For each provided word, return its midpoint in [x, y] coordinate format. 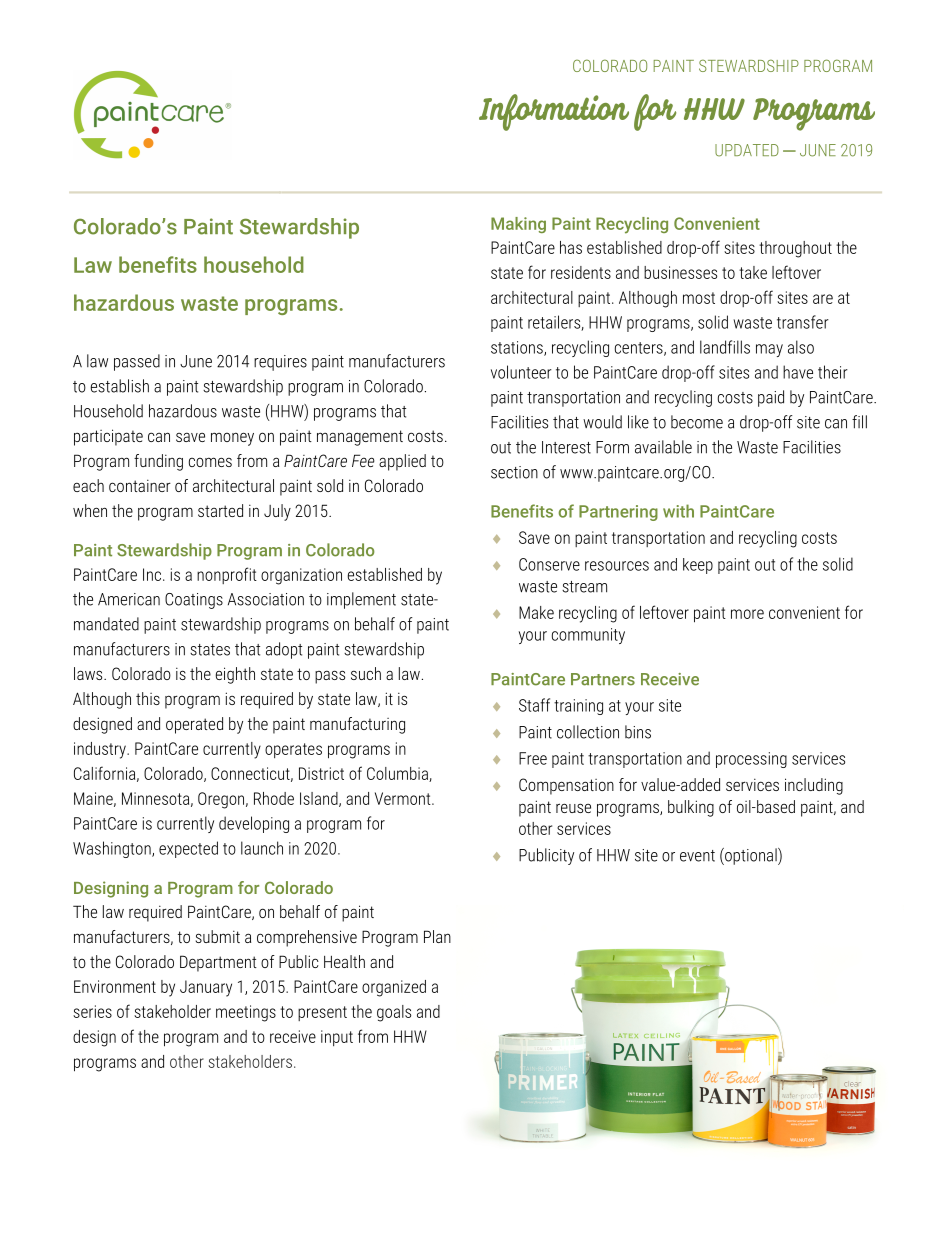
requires [280, 363]
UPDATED [747, 150]
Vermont [404, 798]
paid [771, 398]
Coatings [194, 601]
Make [536, 612]
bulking [691, 808]
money [232, 439]
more [747, 614]
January [206, 988]
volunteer [521, 372]
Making [518, 225]
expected [188, 849]
